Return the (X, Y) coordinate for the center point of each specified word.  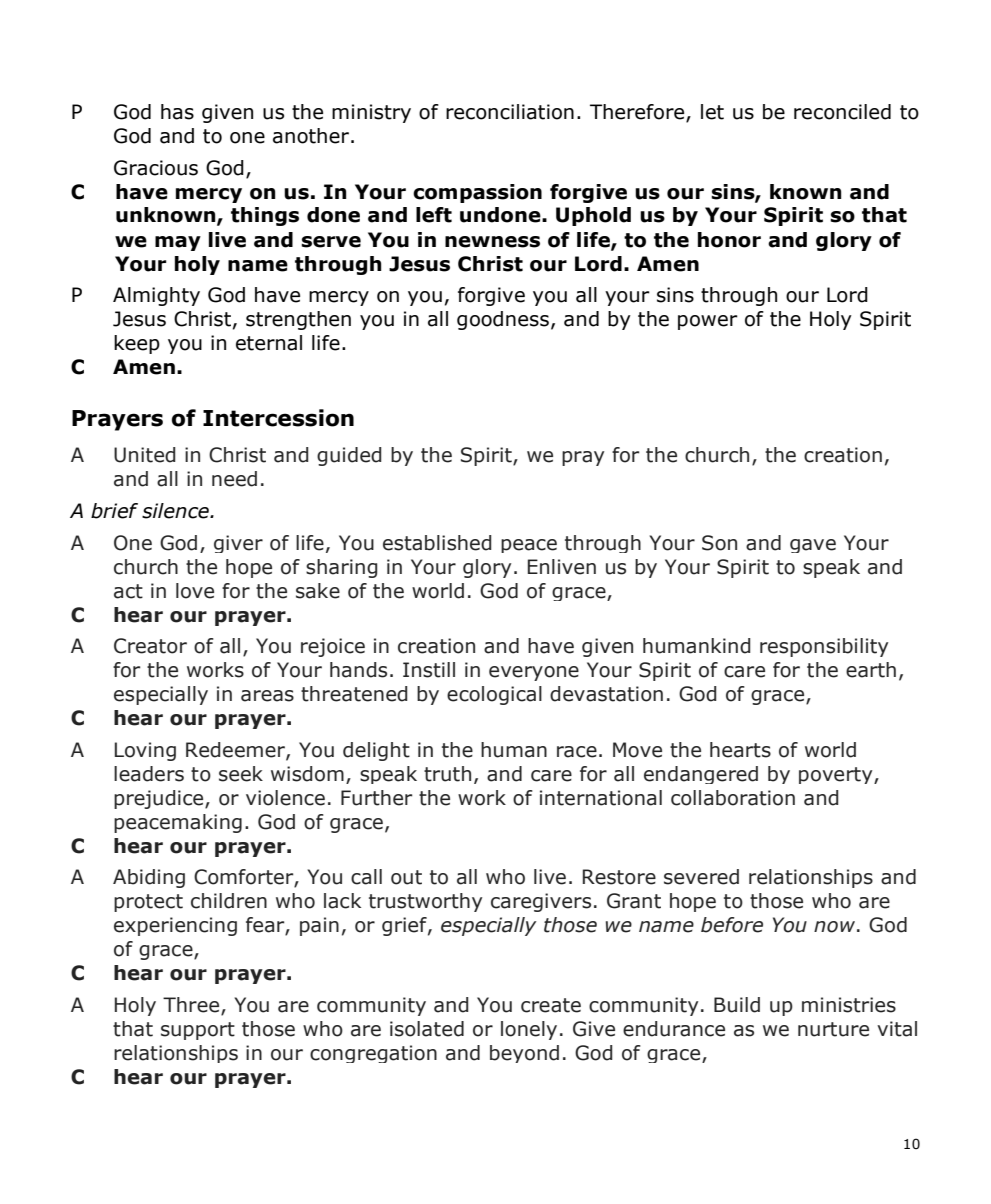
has (177, 112)
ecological (494, 695)
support (198, 1031)
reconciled (842, 112)
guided (349, 456)
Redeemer (236, 751)
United (145, 455)
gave (813, 546)
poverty (837, 775)
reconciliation (510, 112)
